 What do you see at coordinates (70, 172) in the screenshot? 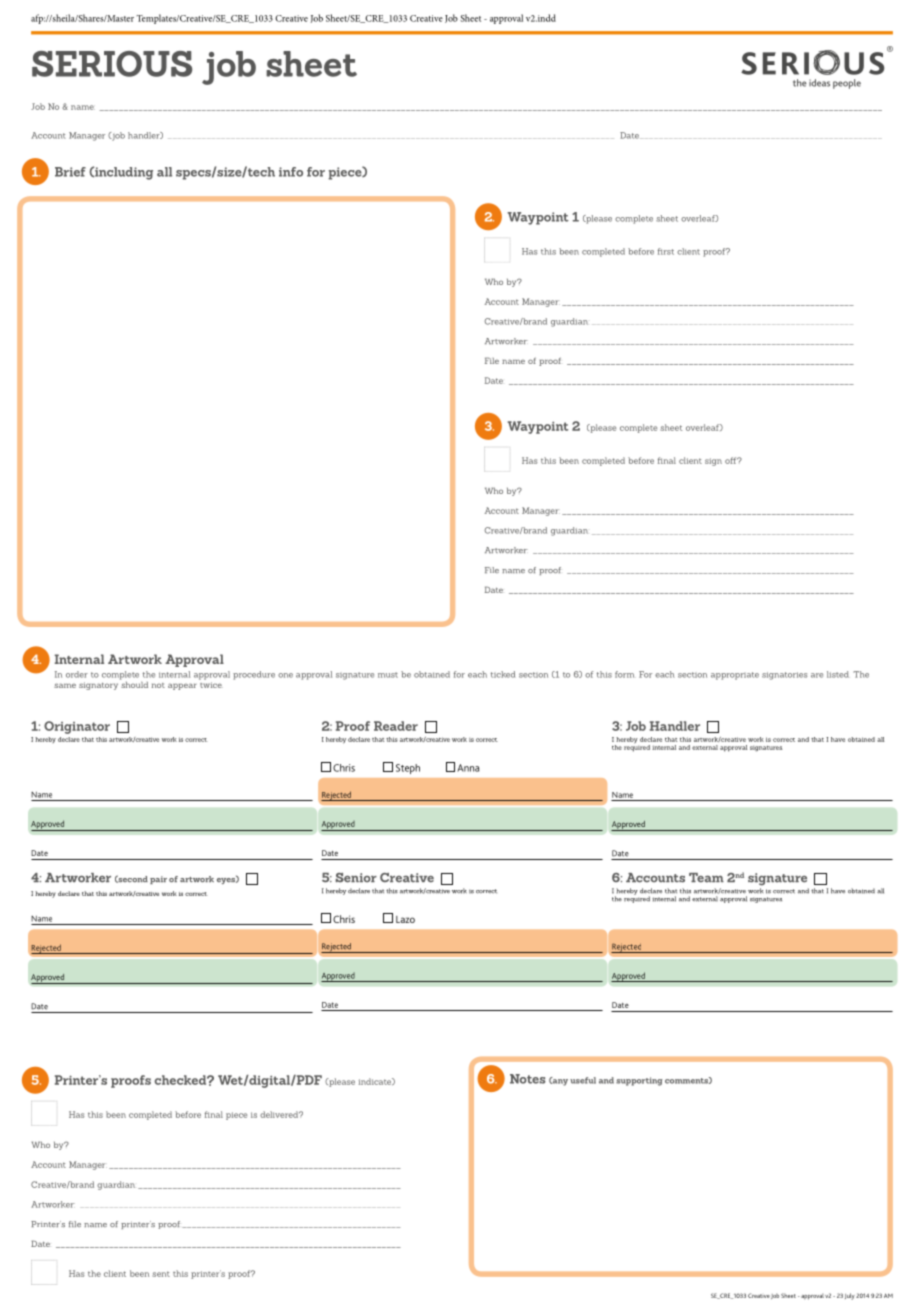
I see `Brief` at bounding box center [70, 172].
